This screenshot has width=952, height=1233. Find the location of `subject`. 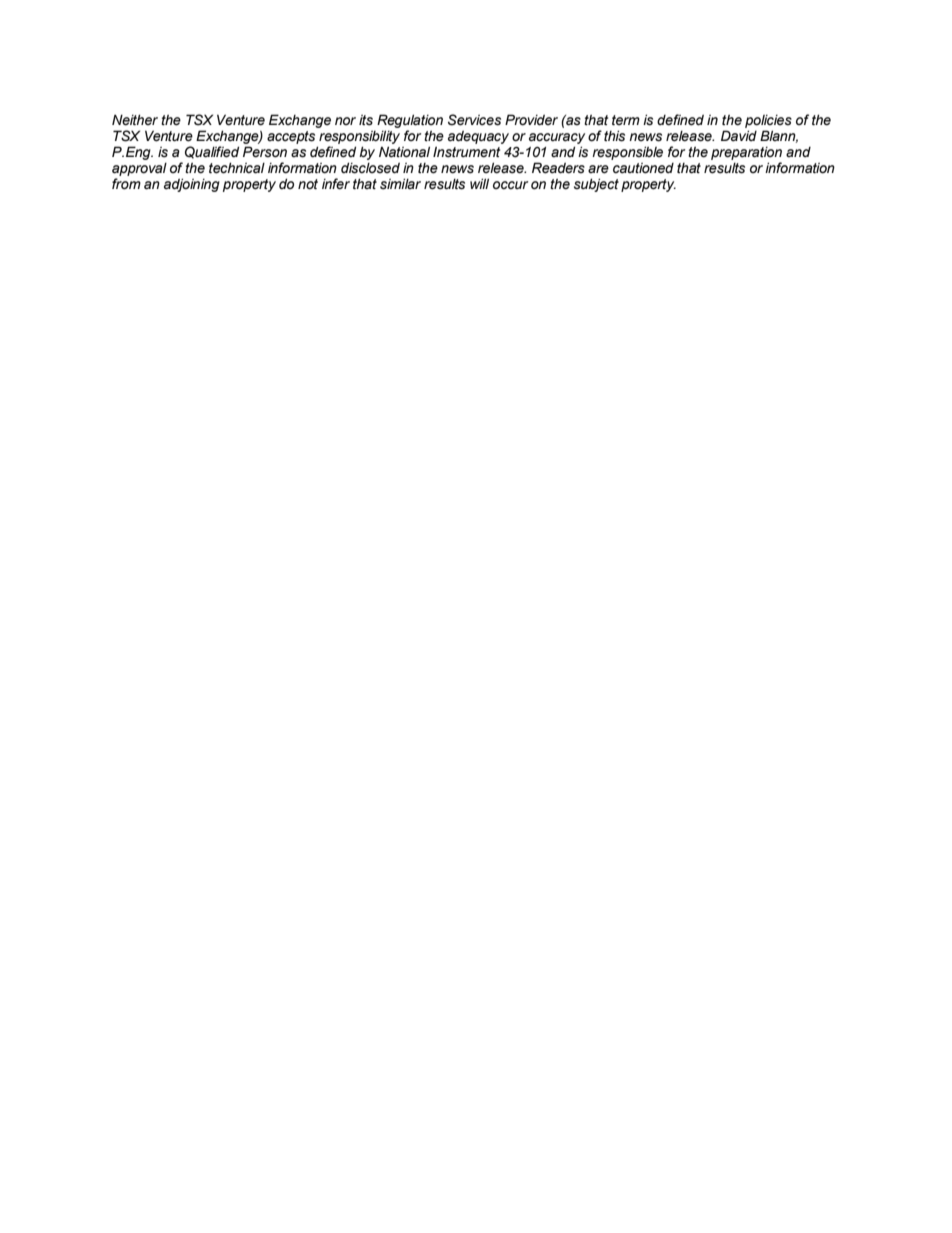

subject is located at coordinates (596, 185).
